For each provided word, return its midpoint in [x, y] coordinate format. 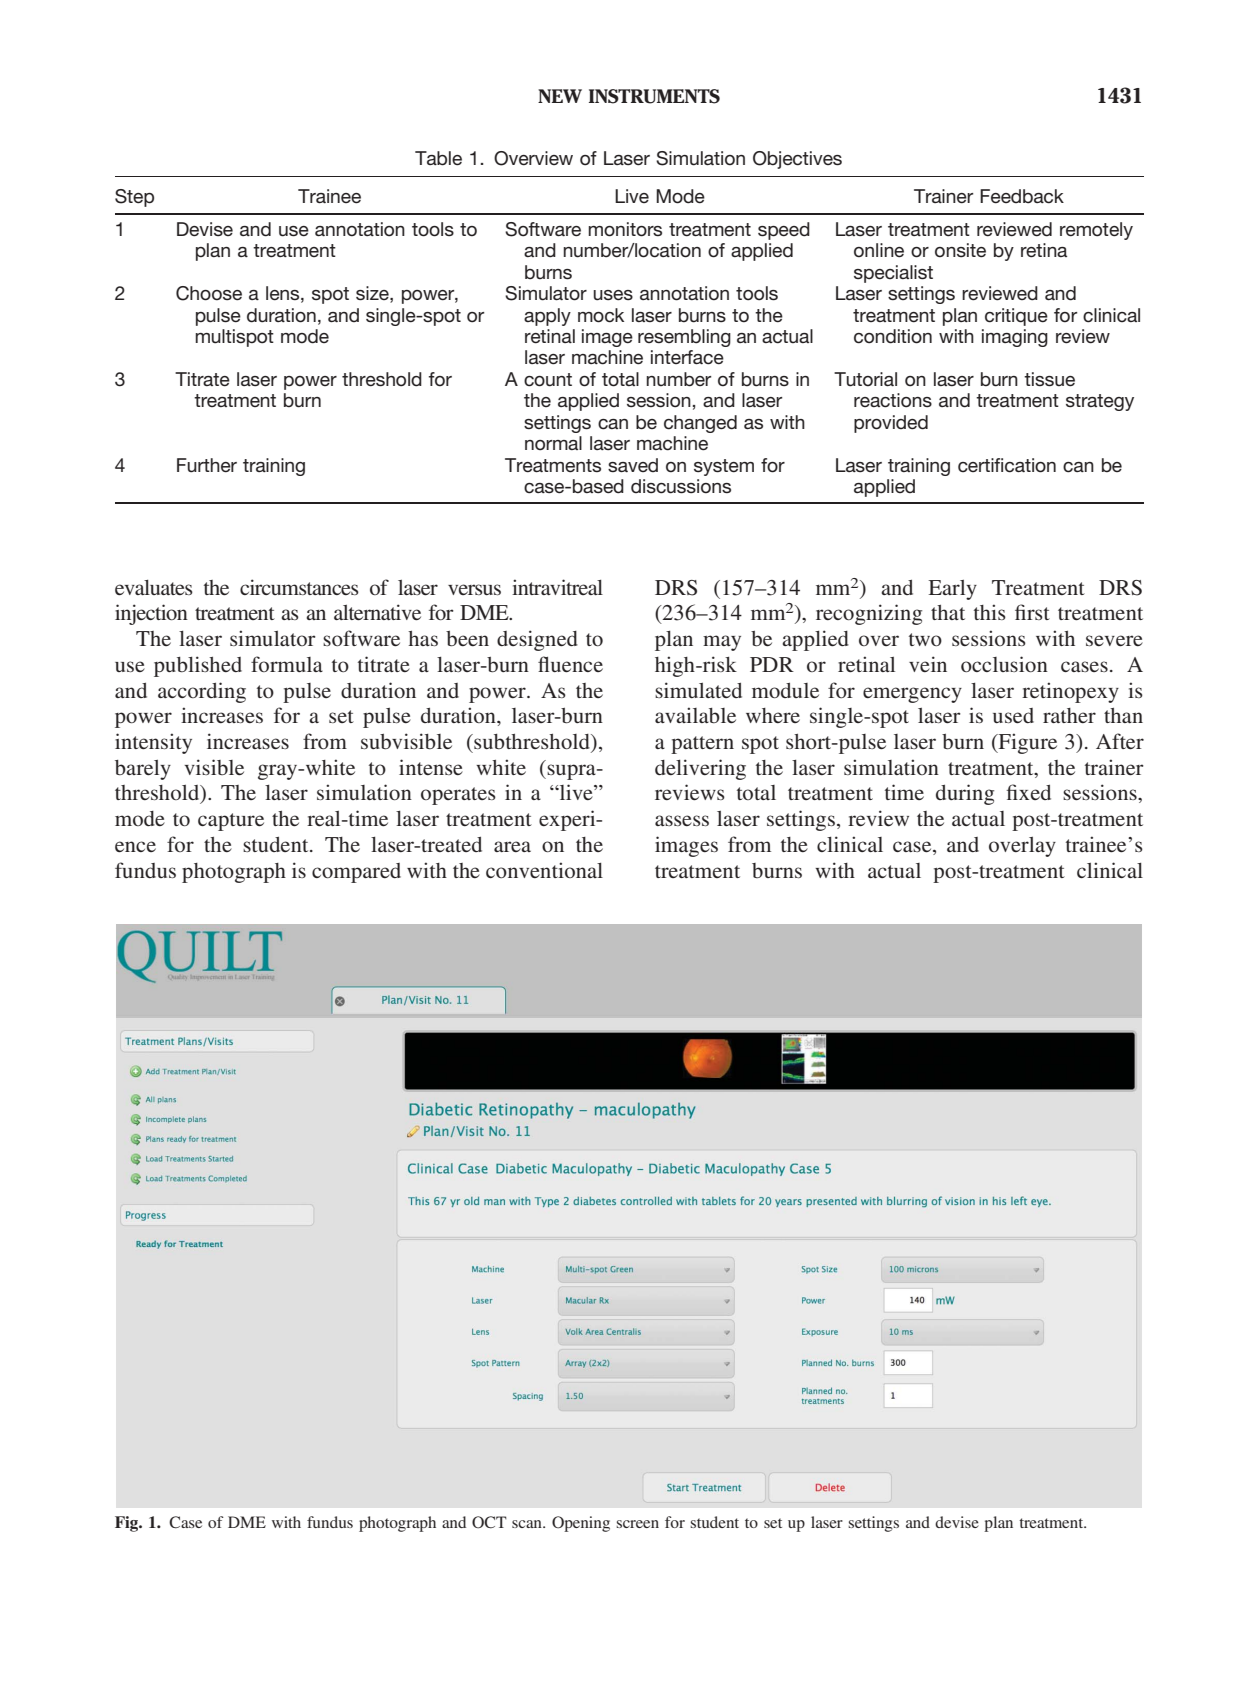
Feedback [1022, 196]
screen [637, 1524]
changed [700, 424]
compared [356, 873]
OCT [489, 1522]
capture [231, 822]
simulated [698, 690]
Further [207, 465]
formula [287, 664]
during [965, 794]
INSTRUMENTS [654, 96]
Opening [581, 1524]
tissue [1049, 379]
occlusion [1004, 664]
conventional [544, 870]
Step [134, 198]
